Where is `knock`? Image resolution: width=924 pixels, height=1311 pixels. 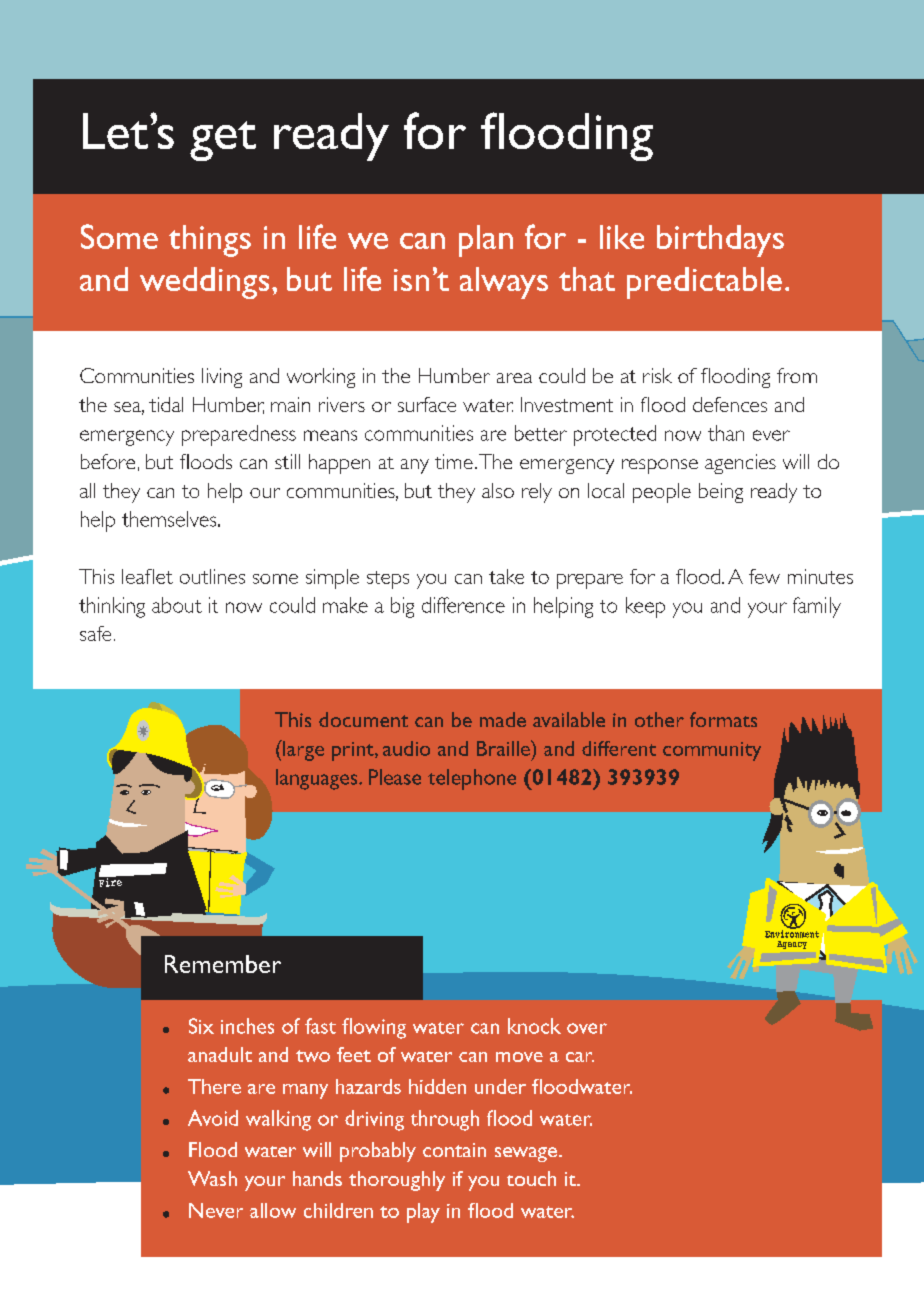 knock is located at coordinates (534, 1026).
